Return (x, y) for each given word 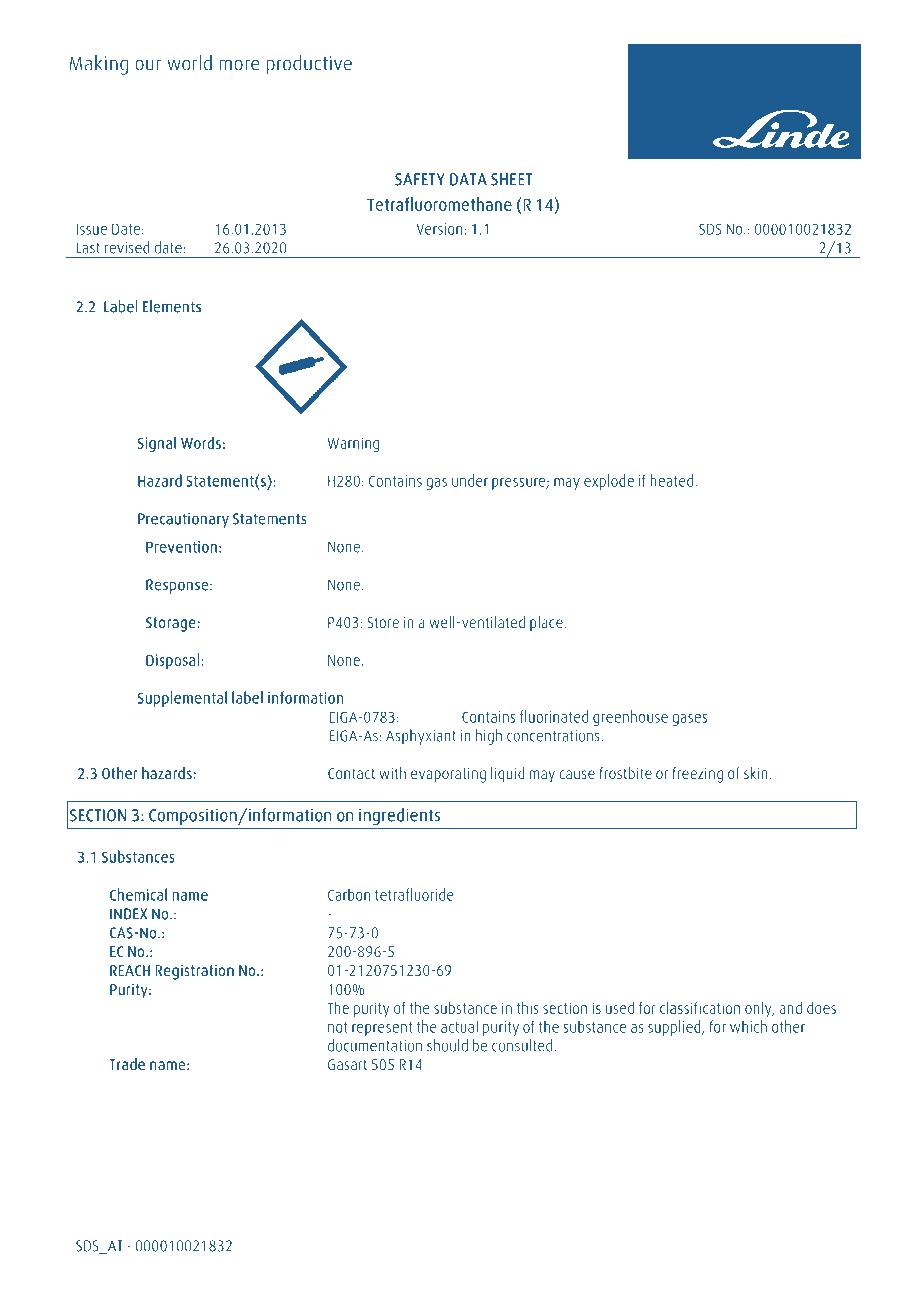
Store (383, 622)
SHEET (511, 179)
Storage (172, 624)
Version (439, 229)
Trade (127, 1064)
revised (127, 247)
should (447, 1045)
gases (689, 720)
